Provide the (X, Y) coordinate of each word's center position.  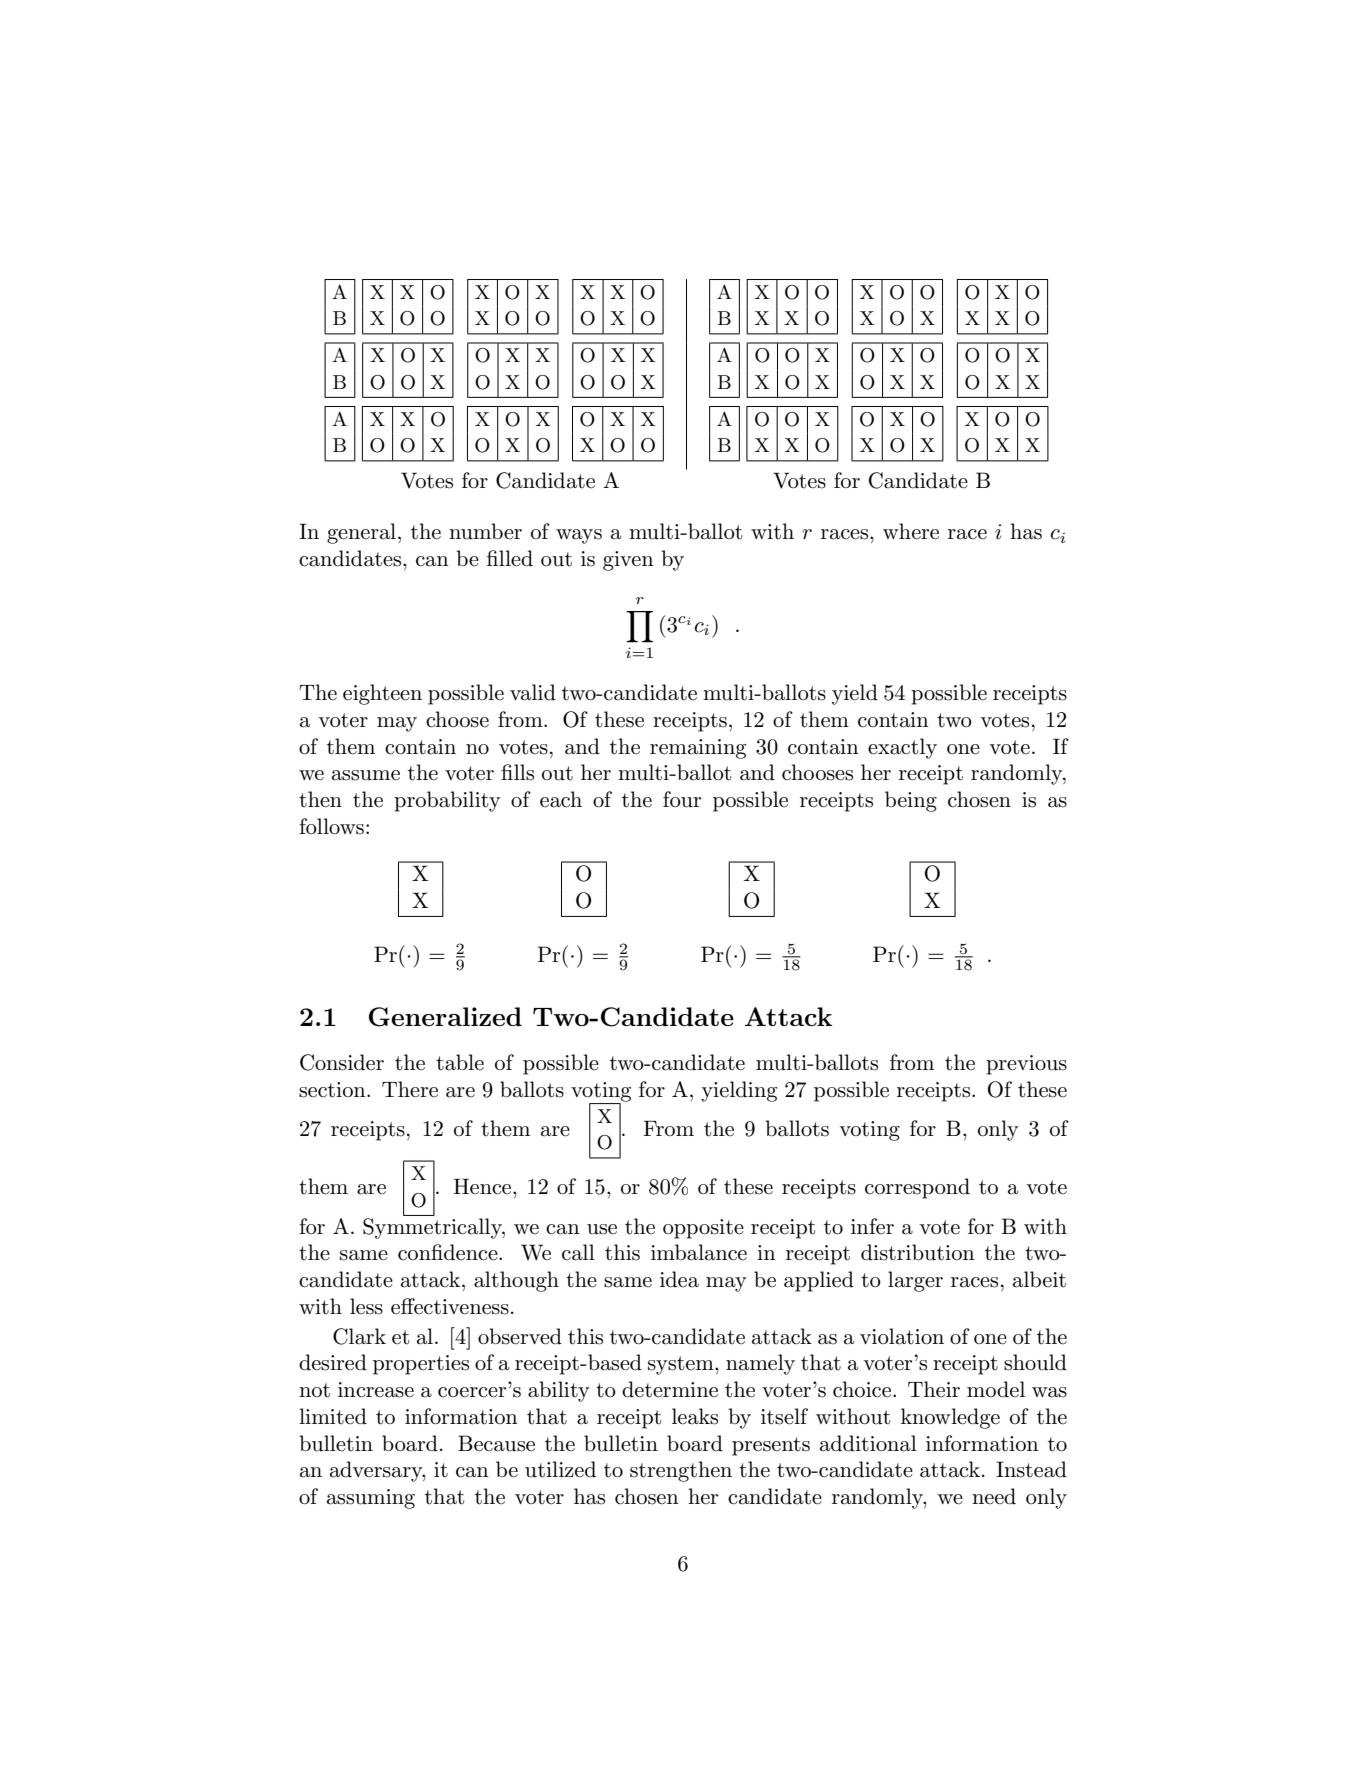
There (410, 1089)
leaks (695, 1416)
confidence (449, 1252)
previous (1026, 1065)
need (994, 1496)
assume (366, 775)
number (485, 531)
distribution (918, 1252)
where (911, 531)
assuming (371, 1499)
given (628, 561)
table (460, 1062)
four (682, 799)
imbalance (699, 1252)
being (911, 801)
